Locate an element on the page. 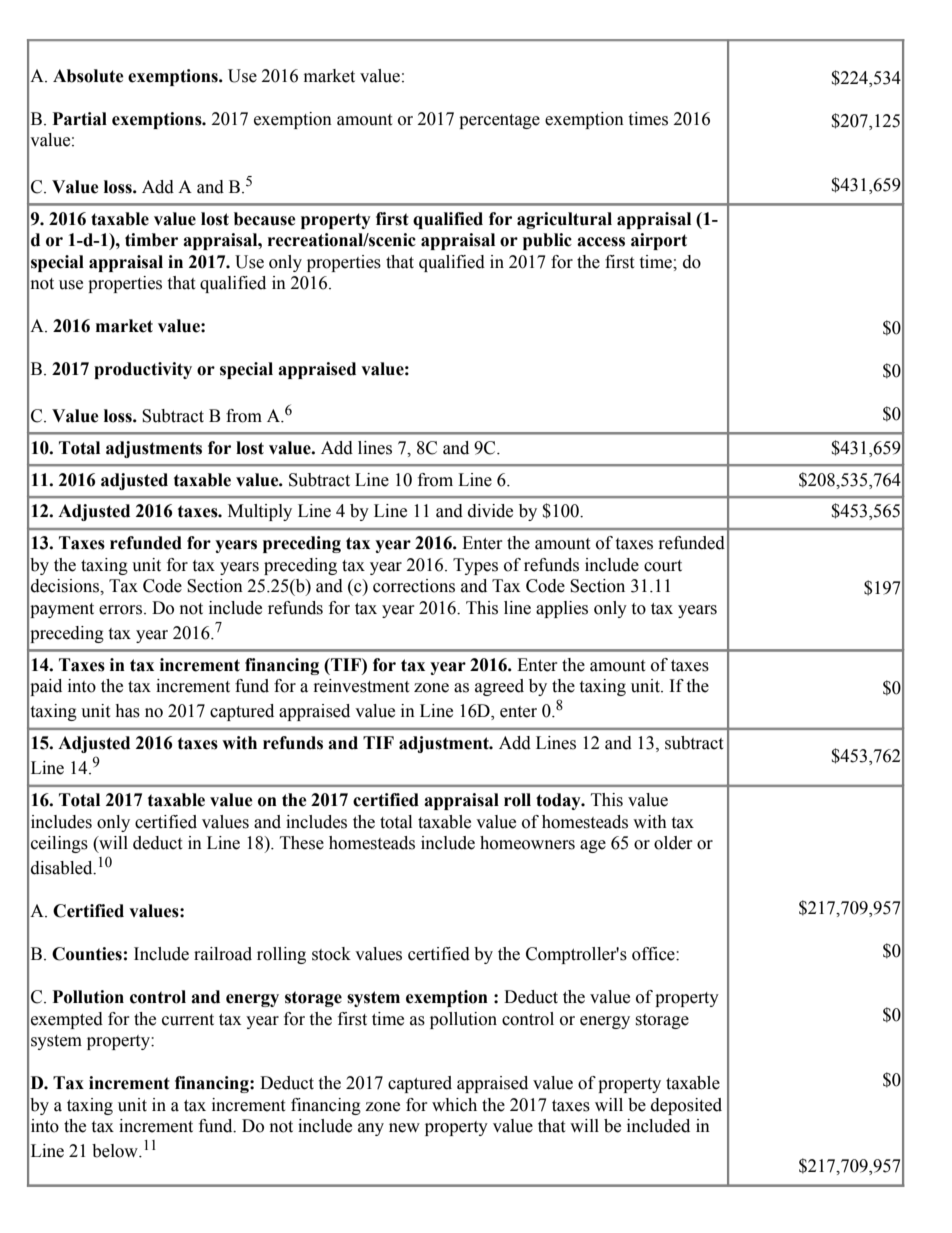 This page has height=1233, width=952. older is located at coordinates (673, 843).
